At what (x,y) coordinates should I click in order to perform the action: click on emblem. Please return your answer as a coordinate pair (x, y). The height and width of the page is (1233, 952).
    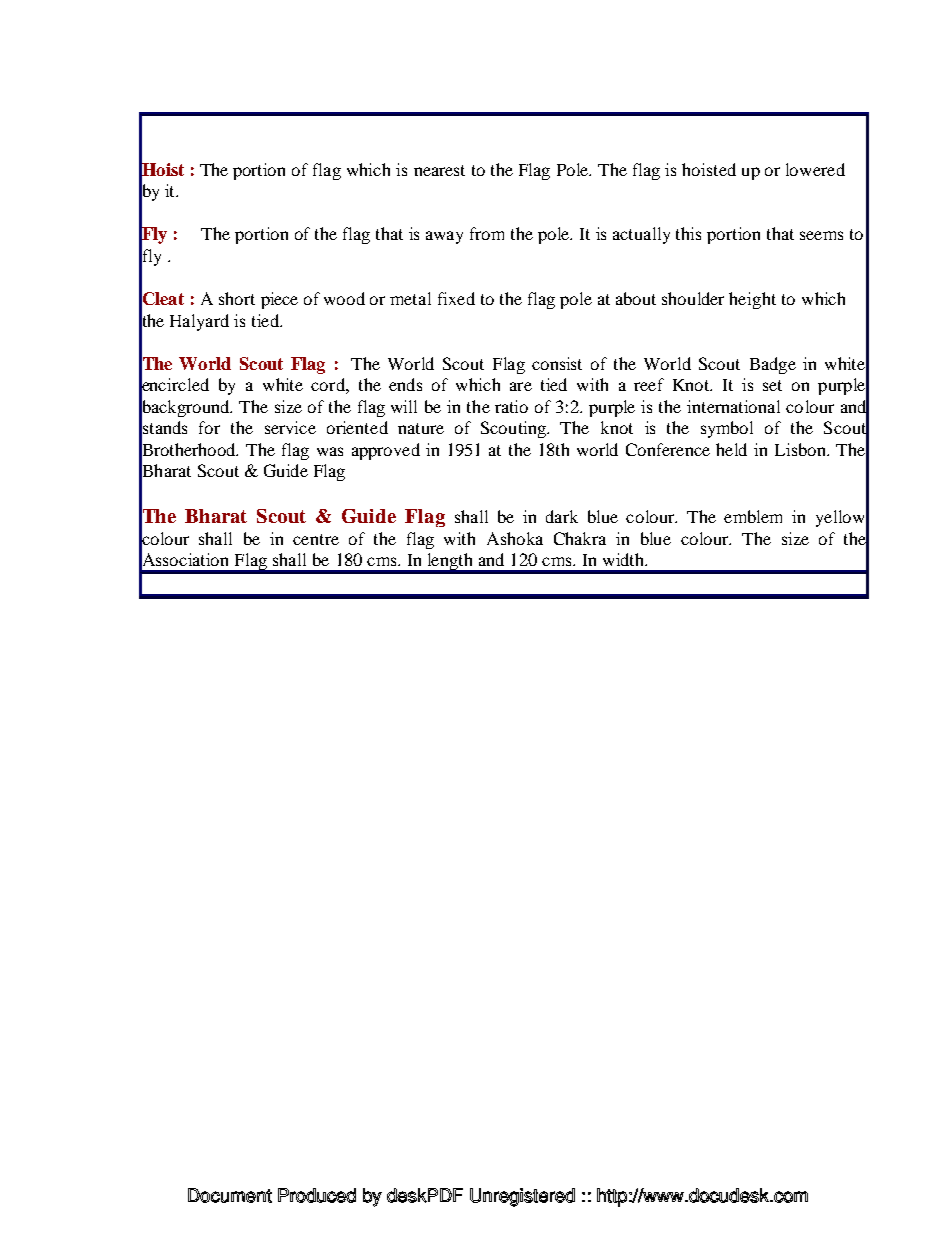
    Looking at the image, I should click on (753, 516).
